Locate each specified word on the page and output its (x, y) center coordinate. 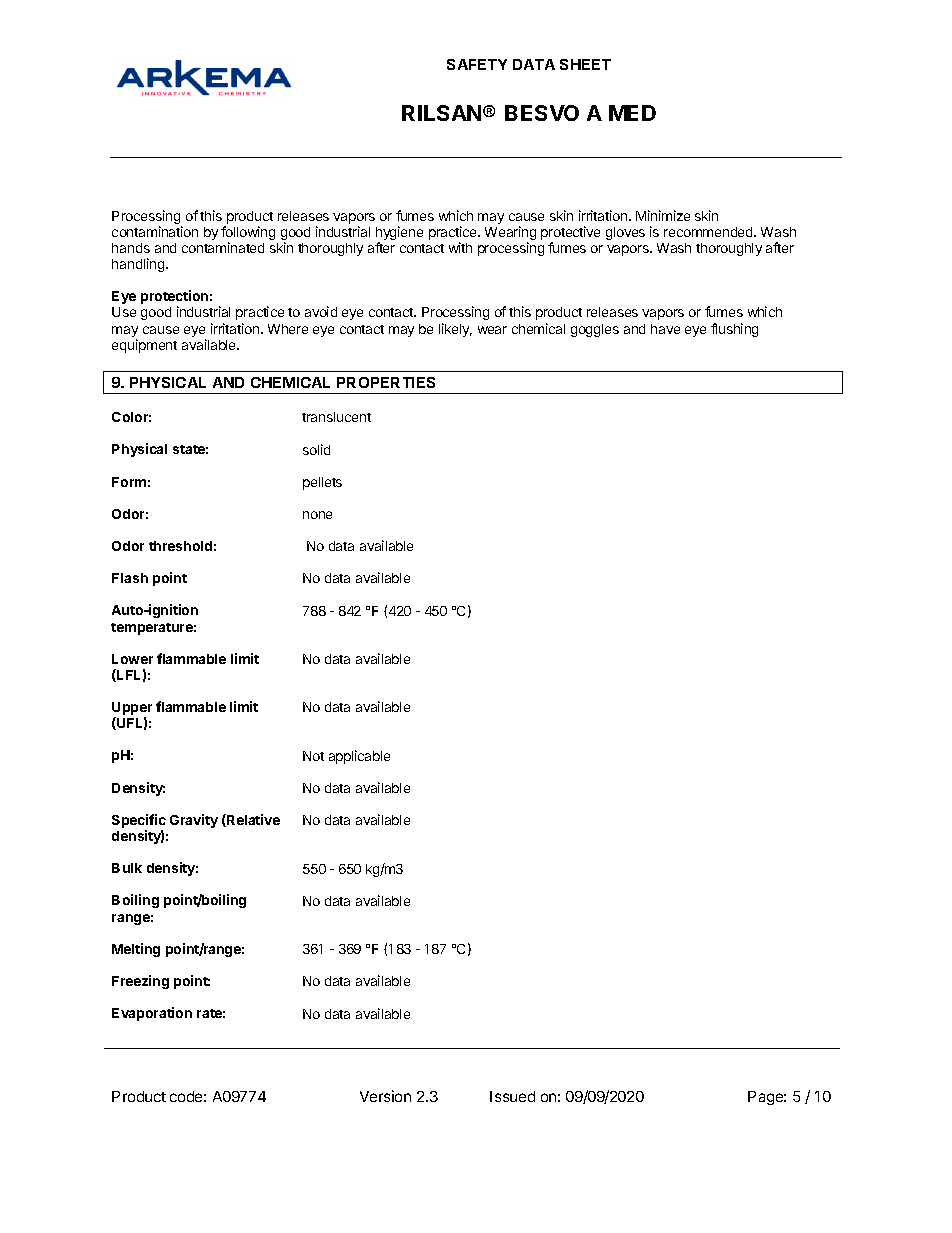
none (317, 515)
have (665, 329)
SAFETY (477, 64)
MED (632, 113)
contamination (155, 231)
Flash (130, 578)
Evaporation (152, 1014)
